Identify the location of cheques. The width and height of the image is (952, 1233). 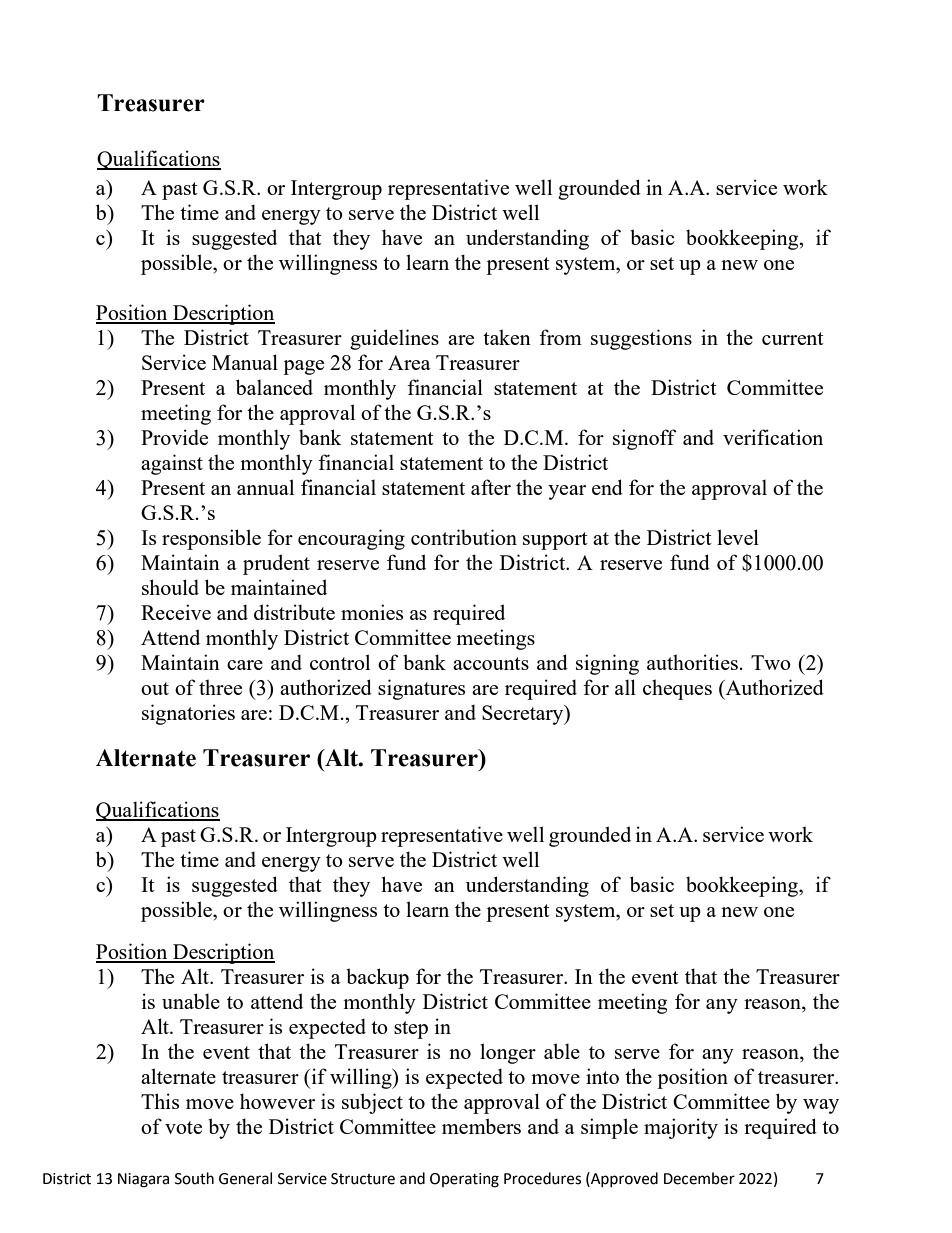
(677, 689).
